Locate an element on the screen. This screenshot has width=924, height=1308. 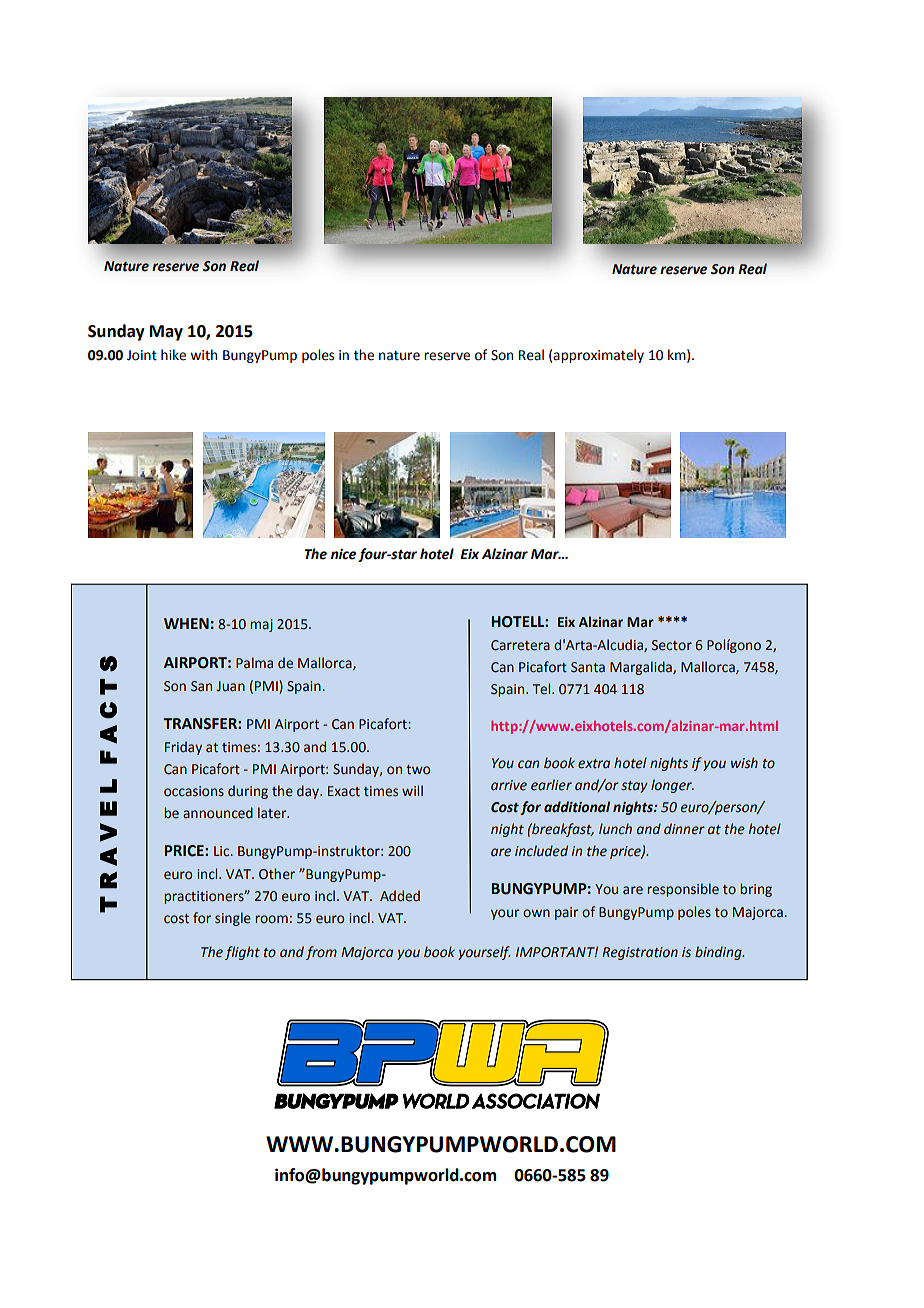
approximately is located at coordinates (598, 356).
